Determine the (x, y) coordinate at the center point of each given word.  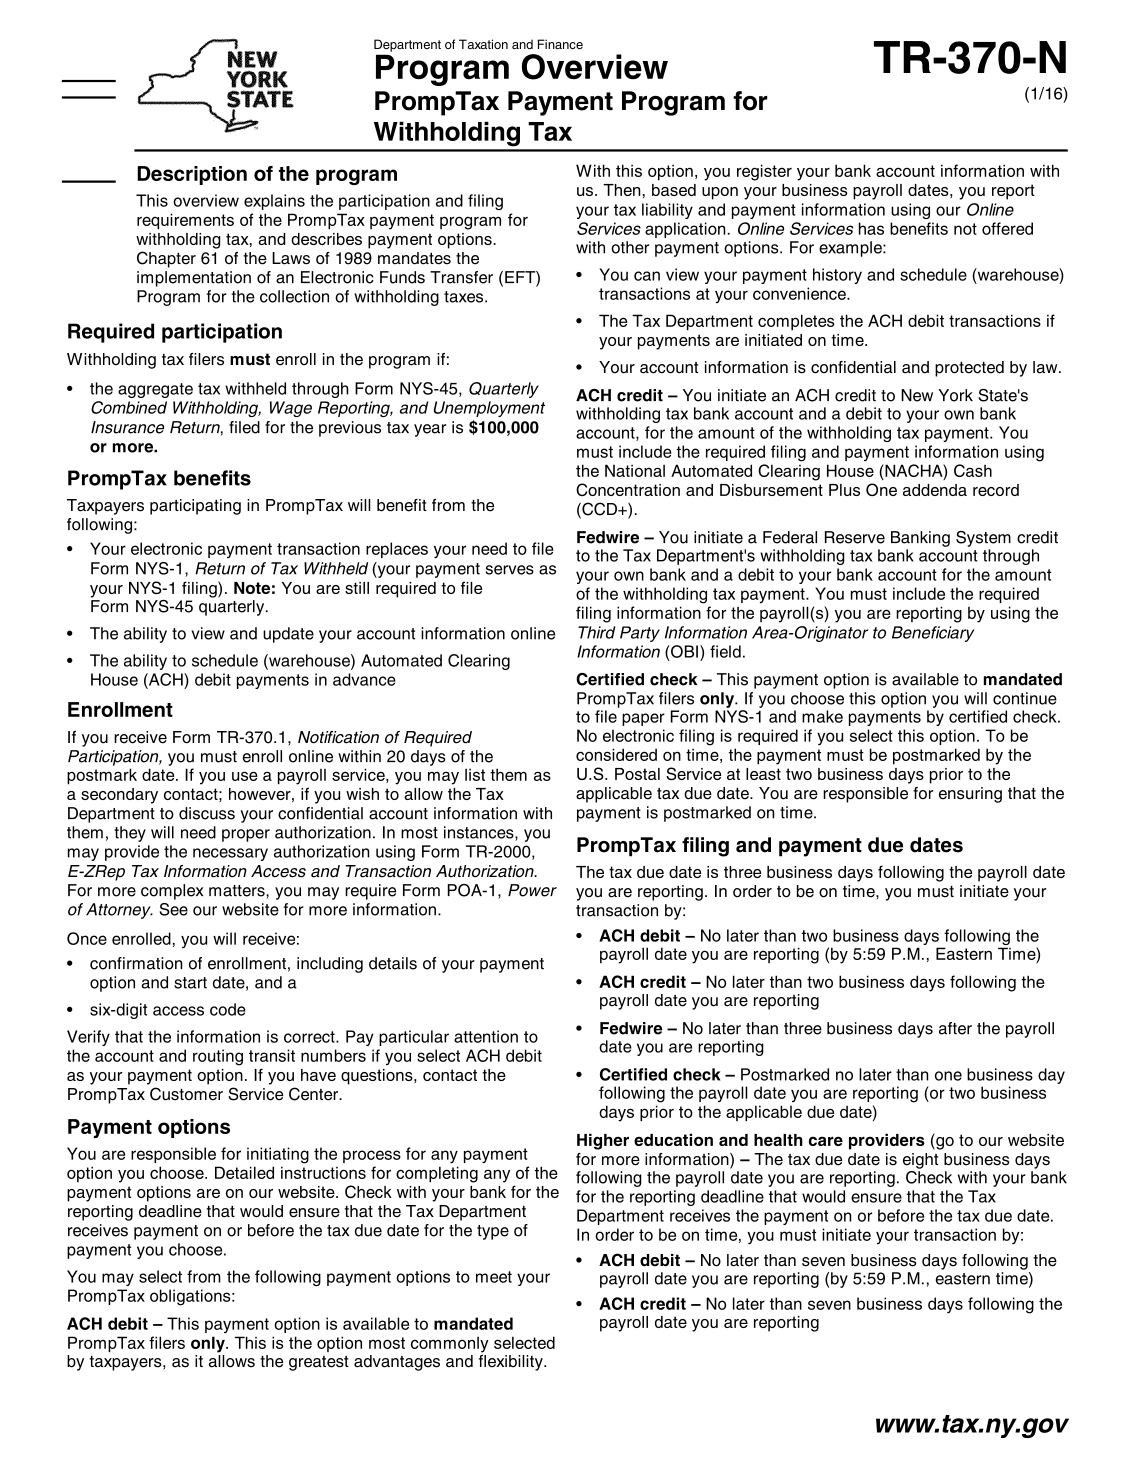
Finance (560, 44)
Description (192, 175)
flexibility (511, 1361)
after (955, 1028)
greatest (319, 1363)
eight (920, 1161)
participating (195, 507)
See (174, 909)
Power (532, 890)
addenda (935, 490)
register (764, 172)
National (635, 470)
